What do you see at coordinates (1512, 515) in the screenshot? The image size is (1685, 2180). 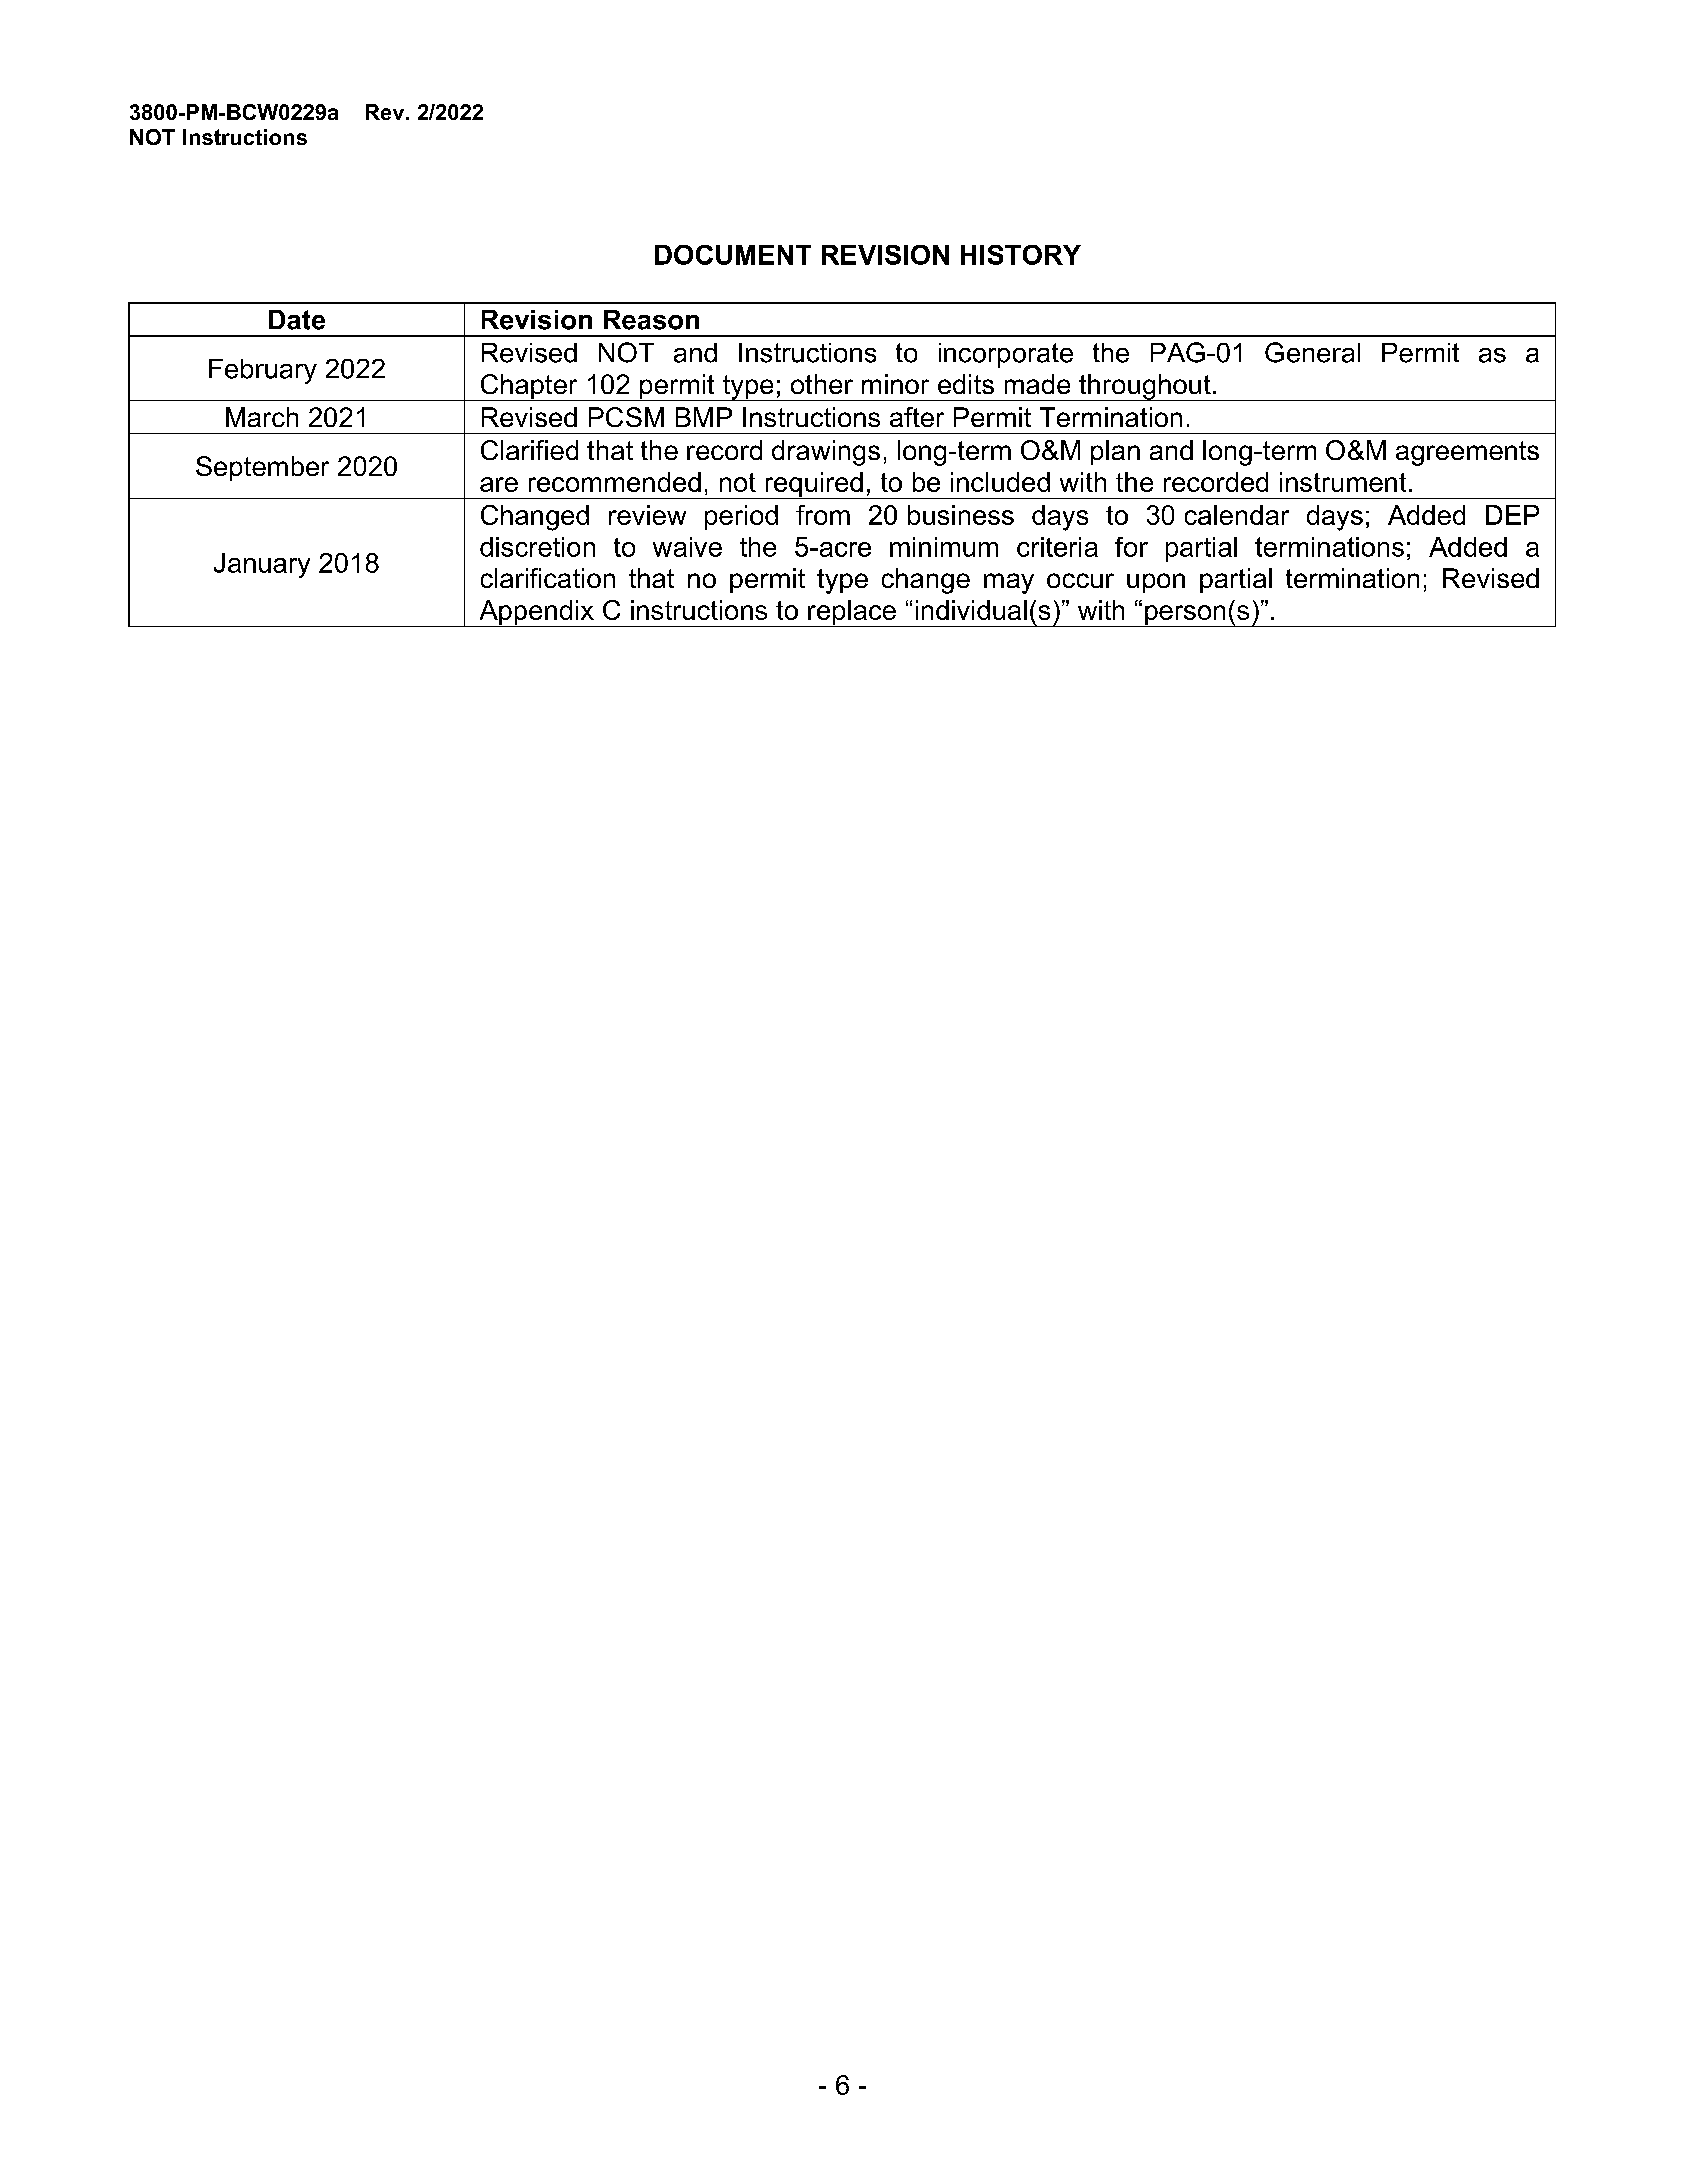 I see `DEP` at bounding box center [1512, 515].
